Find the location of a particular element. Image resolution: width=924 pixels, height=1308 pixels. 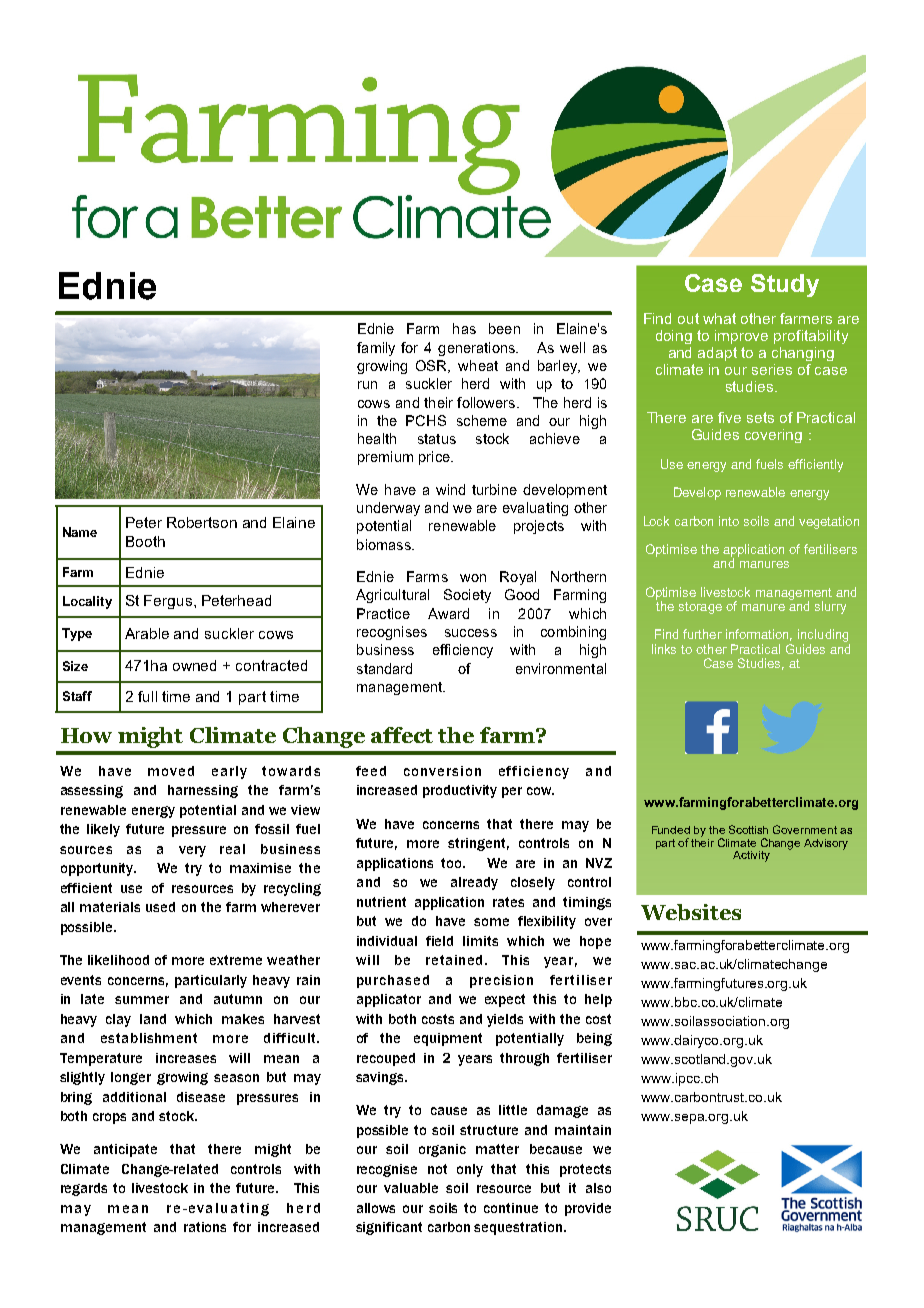

regards is located at coordinates (84, 1189).
